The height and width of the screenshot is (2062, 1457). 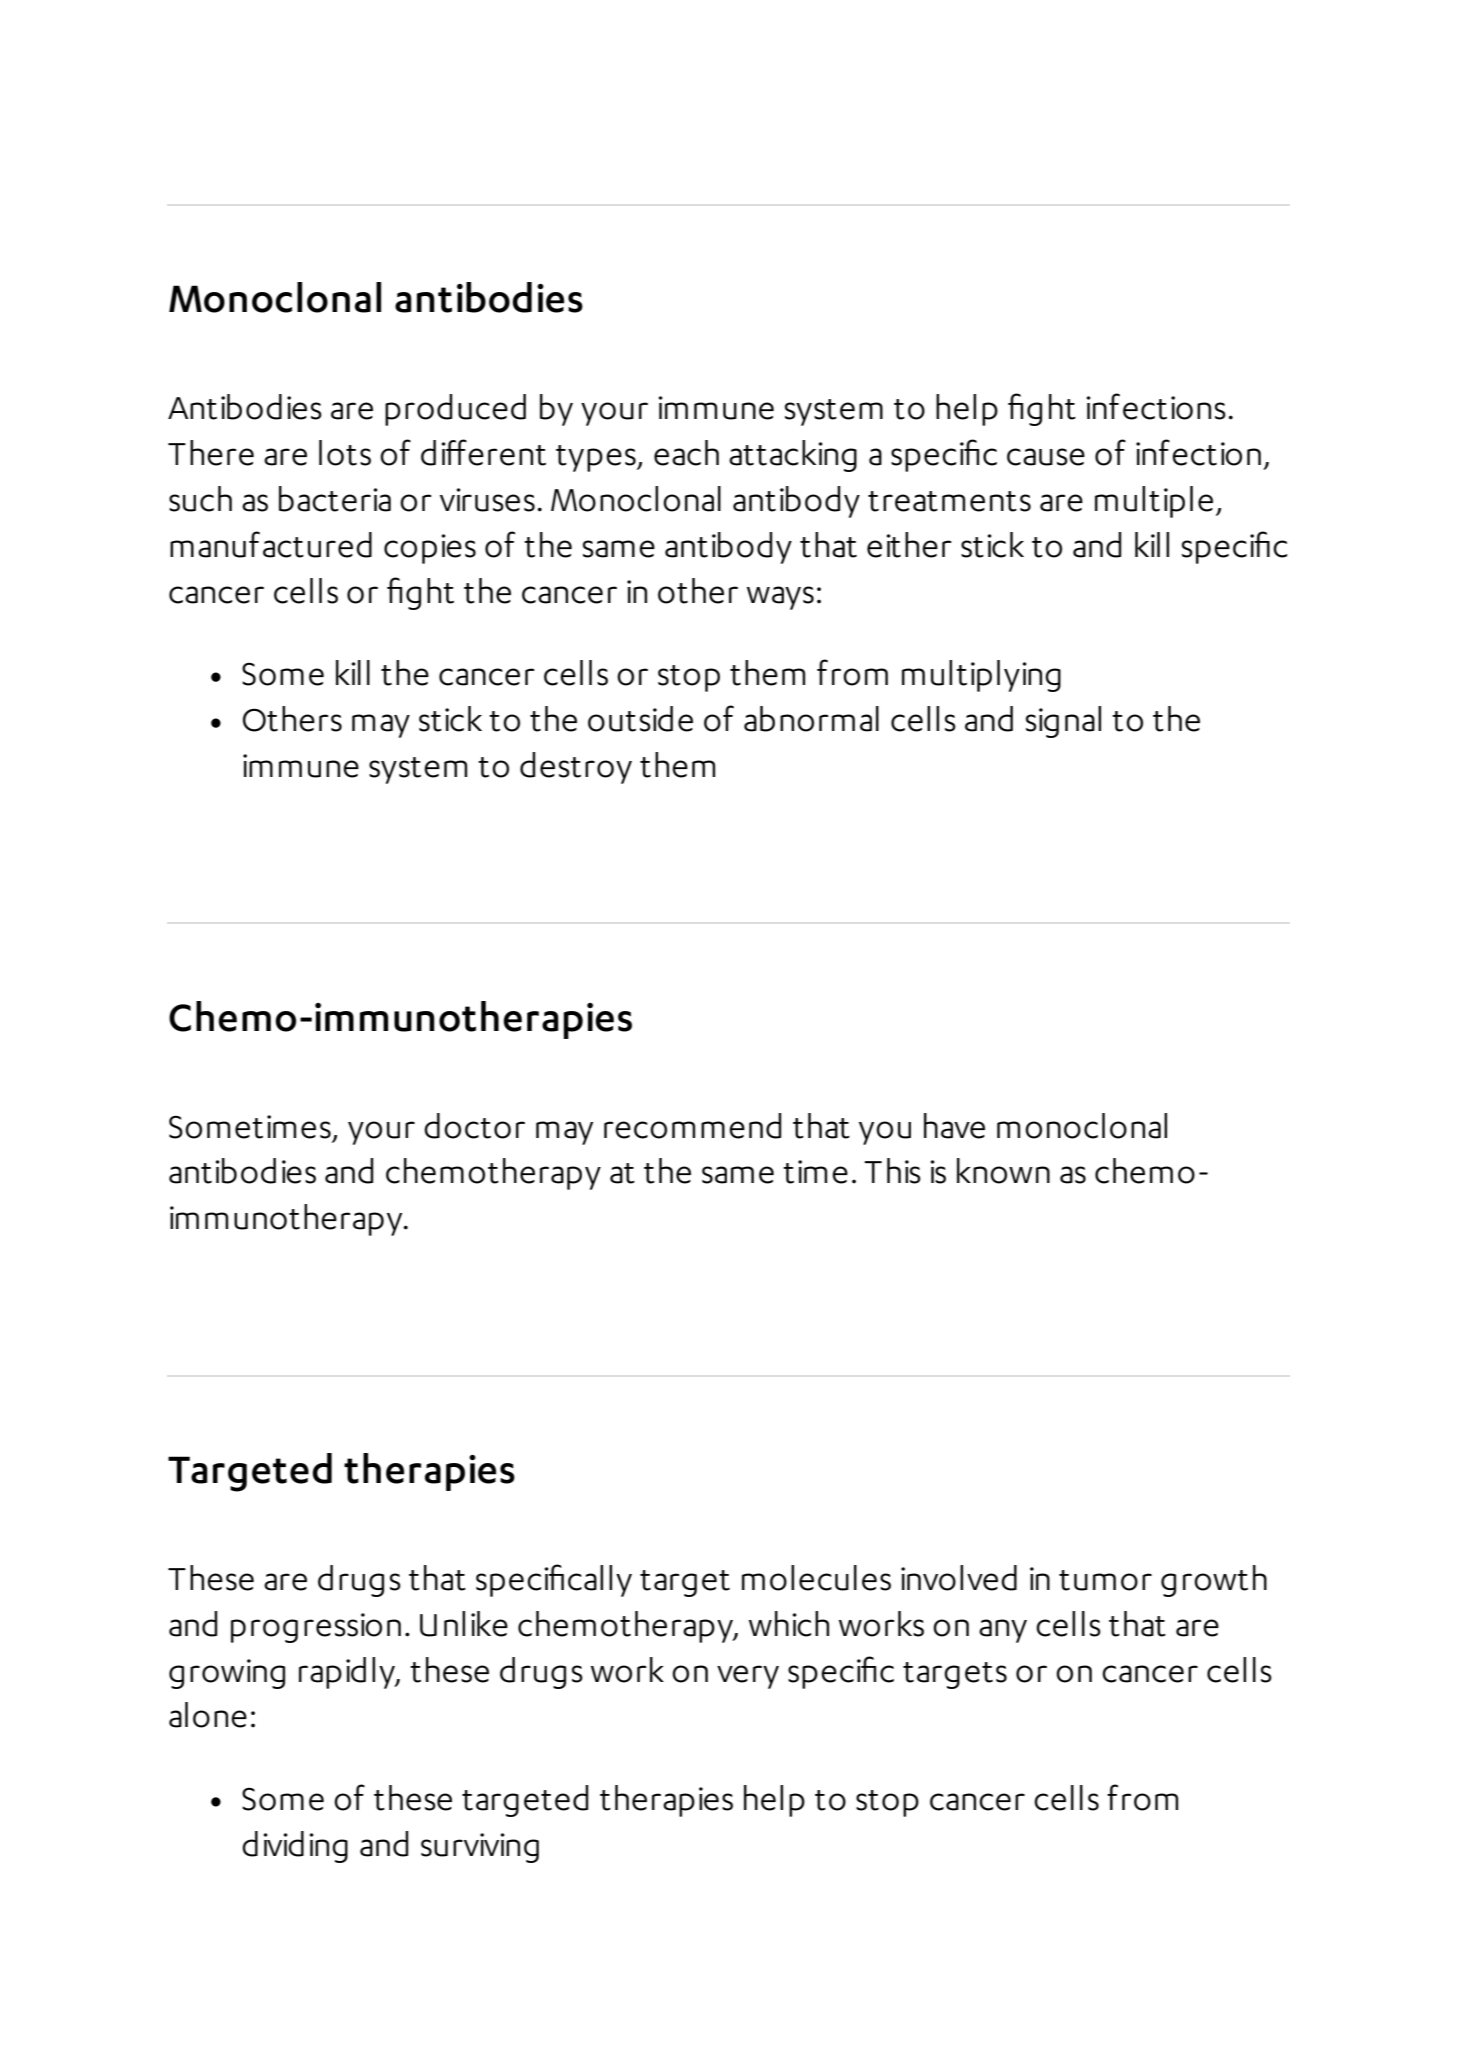 I want to click on any, so click(x=1003, y=1631).
